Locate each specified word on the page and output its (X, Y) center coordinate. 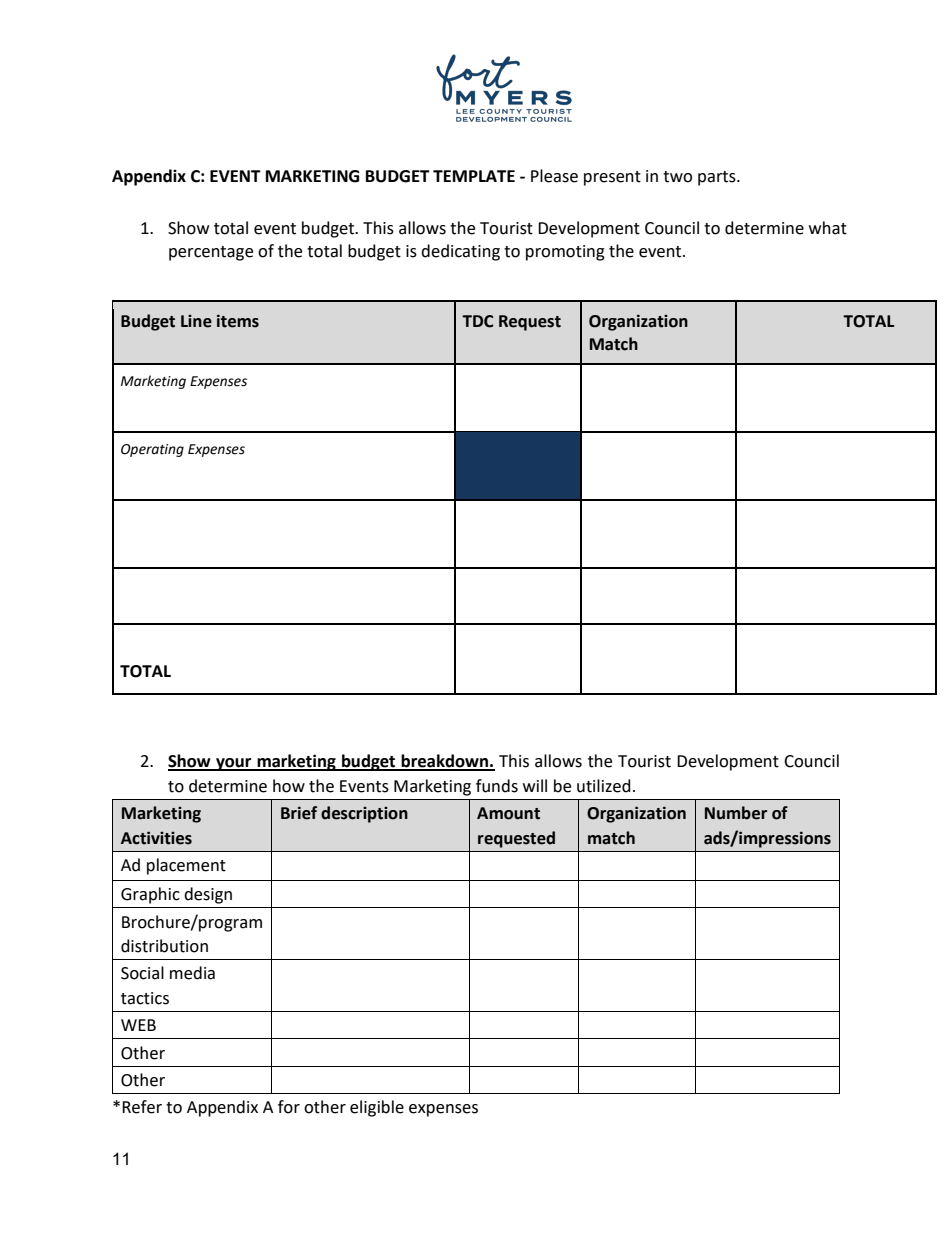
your (234, 764)
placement (186, 866)
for (289, 1107)
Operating (152, 450)
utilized (604, 786)
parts (718, 178)
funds (497, 786)
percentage (211, 253)
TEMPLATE (474, 176)
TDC (477, 321)
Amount (508, 813)
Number (736, 813)
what (828, 228)
